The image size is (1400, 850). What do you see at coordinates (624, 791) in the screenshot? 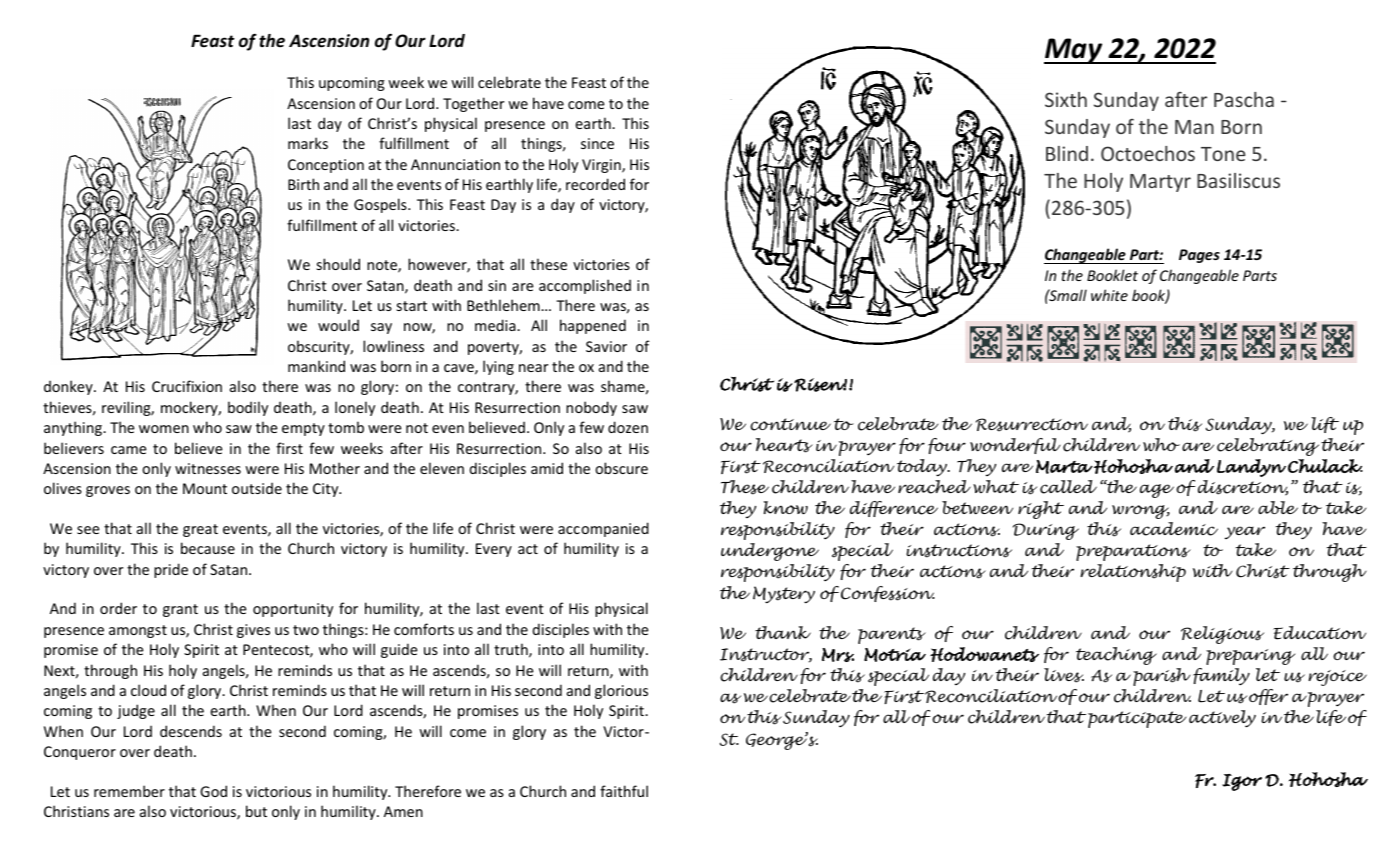
I see `faithful` at bounding box center [624, 791].
